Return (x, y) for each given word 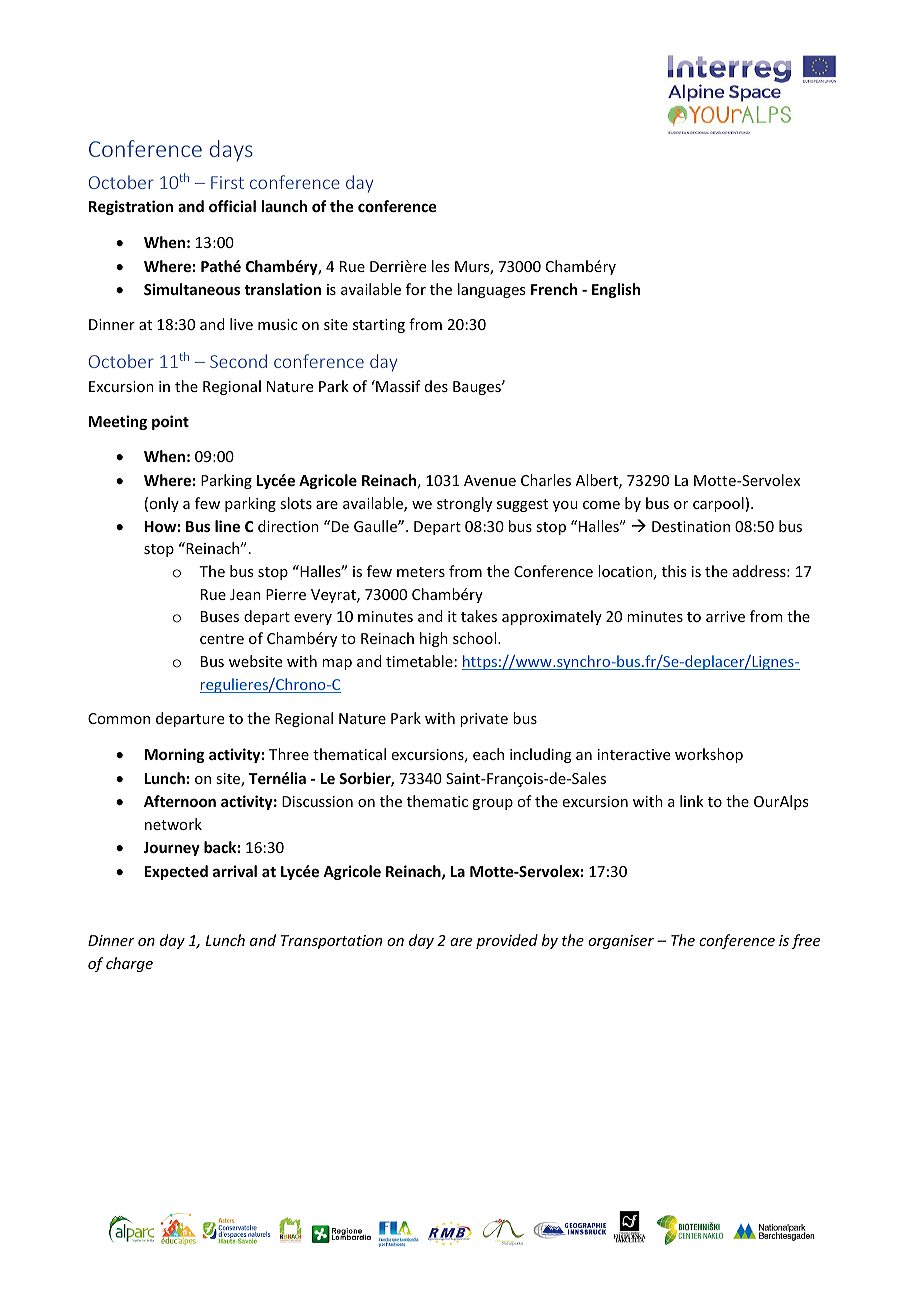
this (674, 571)
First (227, 182)
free (805, 941)
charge (129, 964)
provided (507, 941)
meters (421, 572)
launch (284, 206)
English (616, 290)
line (227, 526)
